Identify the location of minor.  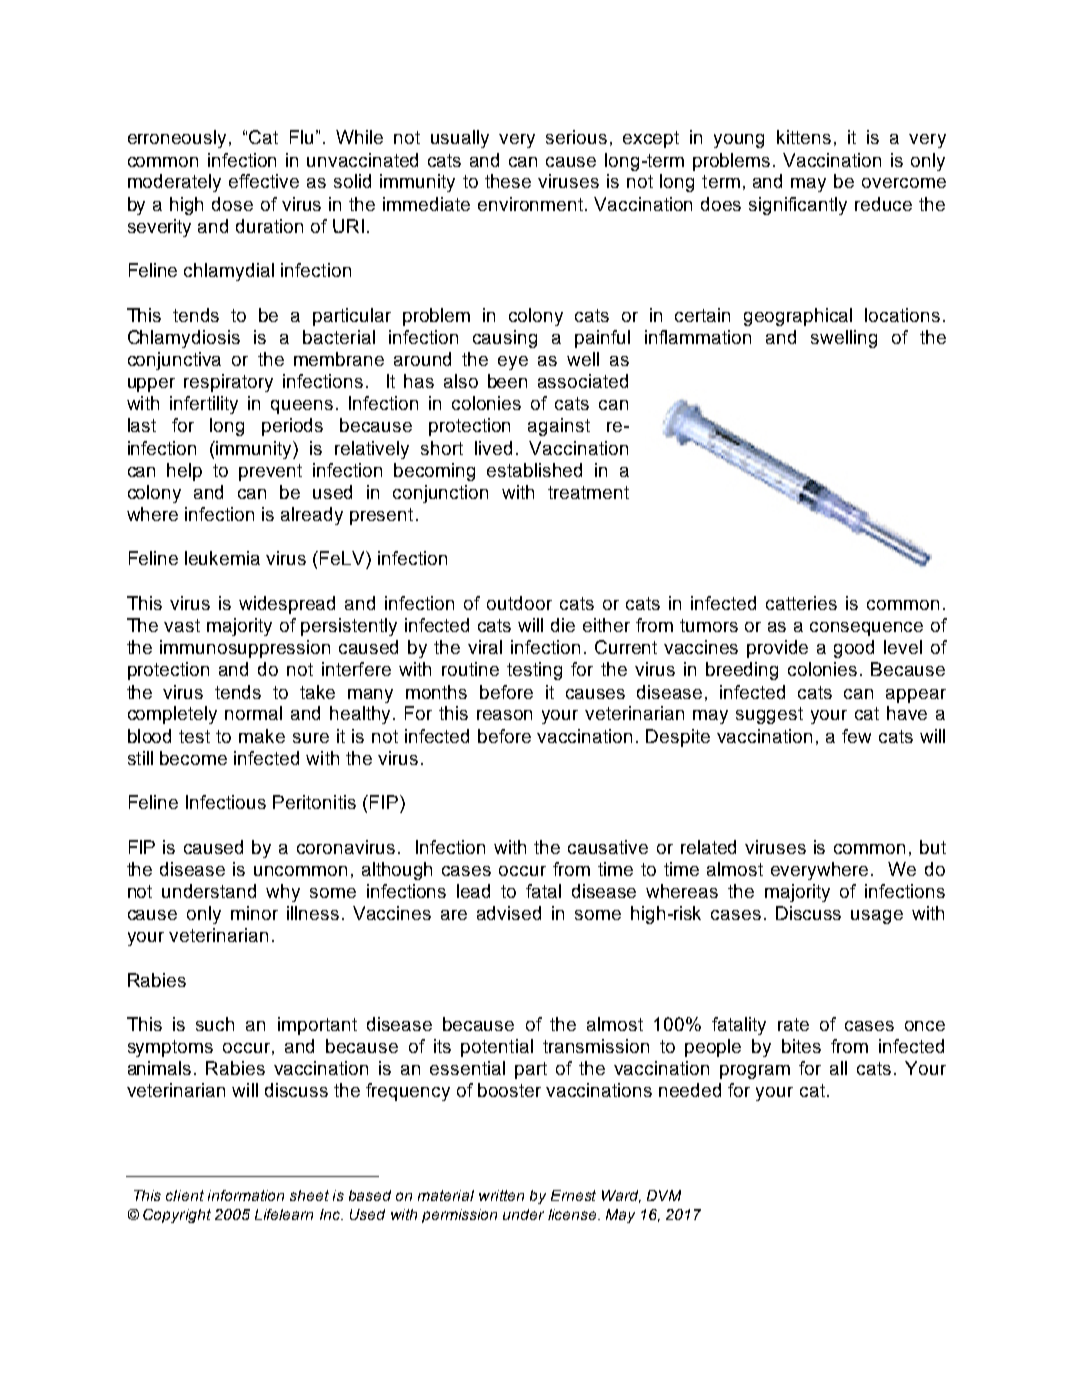
(254, 913).
